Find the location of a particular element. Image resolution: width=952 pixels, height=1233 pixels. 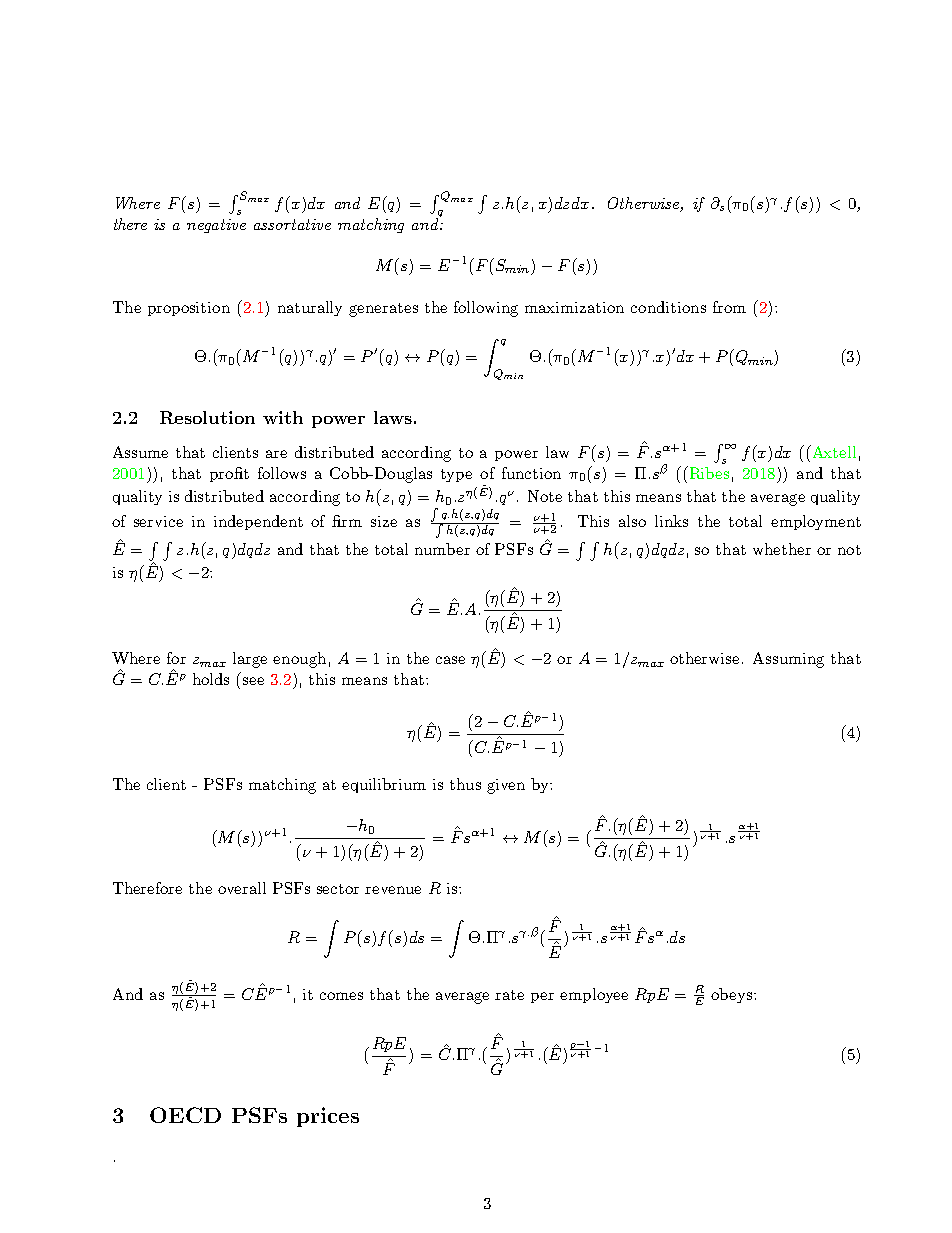

number is located at coordinates (442, 549).
